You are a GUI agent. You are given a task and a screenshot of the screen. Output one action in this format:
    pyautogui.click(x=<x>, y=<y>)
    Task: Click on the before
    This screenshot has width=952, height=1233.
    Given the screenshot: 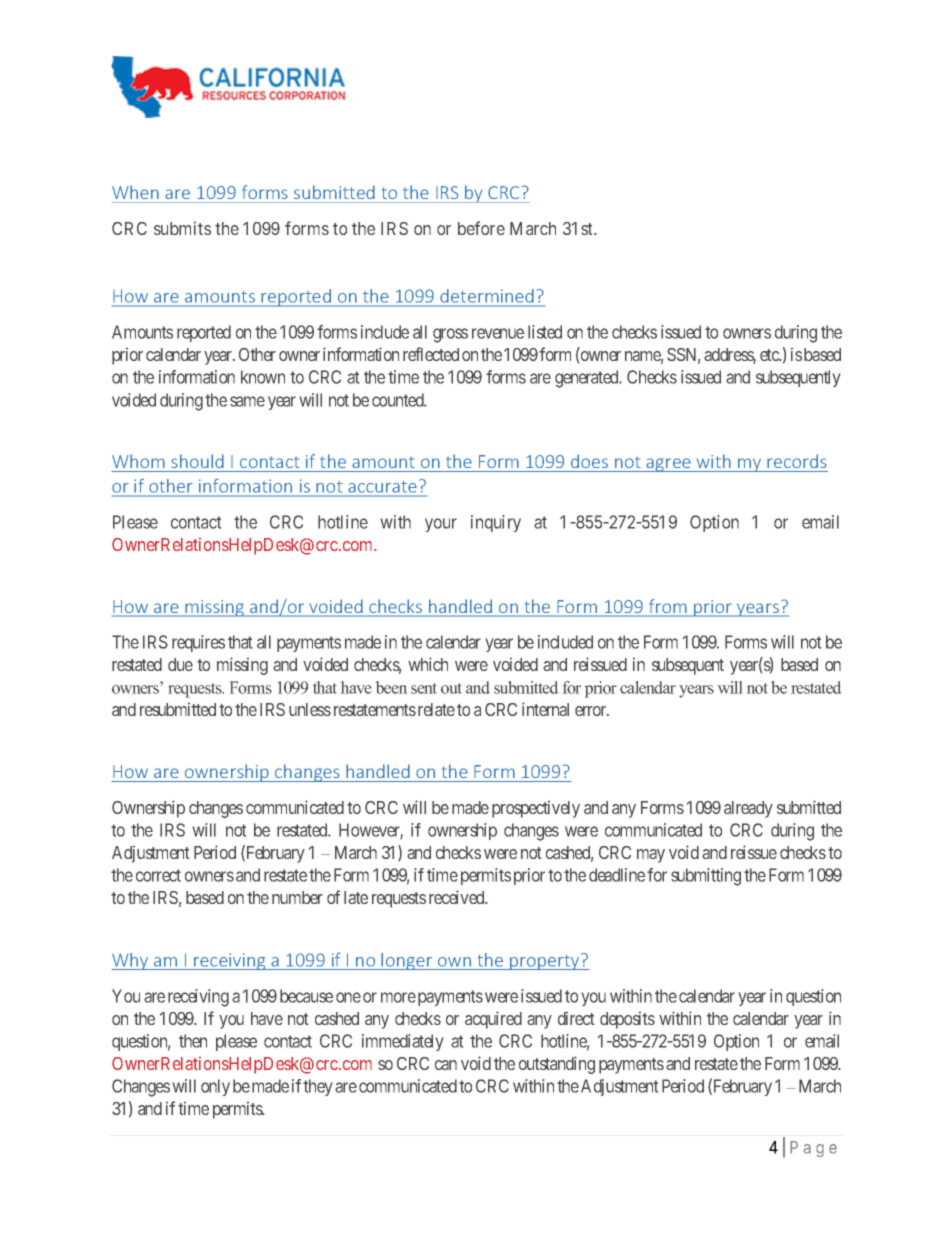 What is the action you would take?
    pyautogui.click(x=481, y=228)
